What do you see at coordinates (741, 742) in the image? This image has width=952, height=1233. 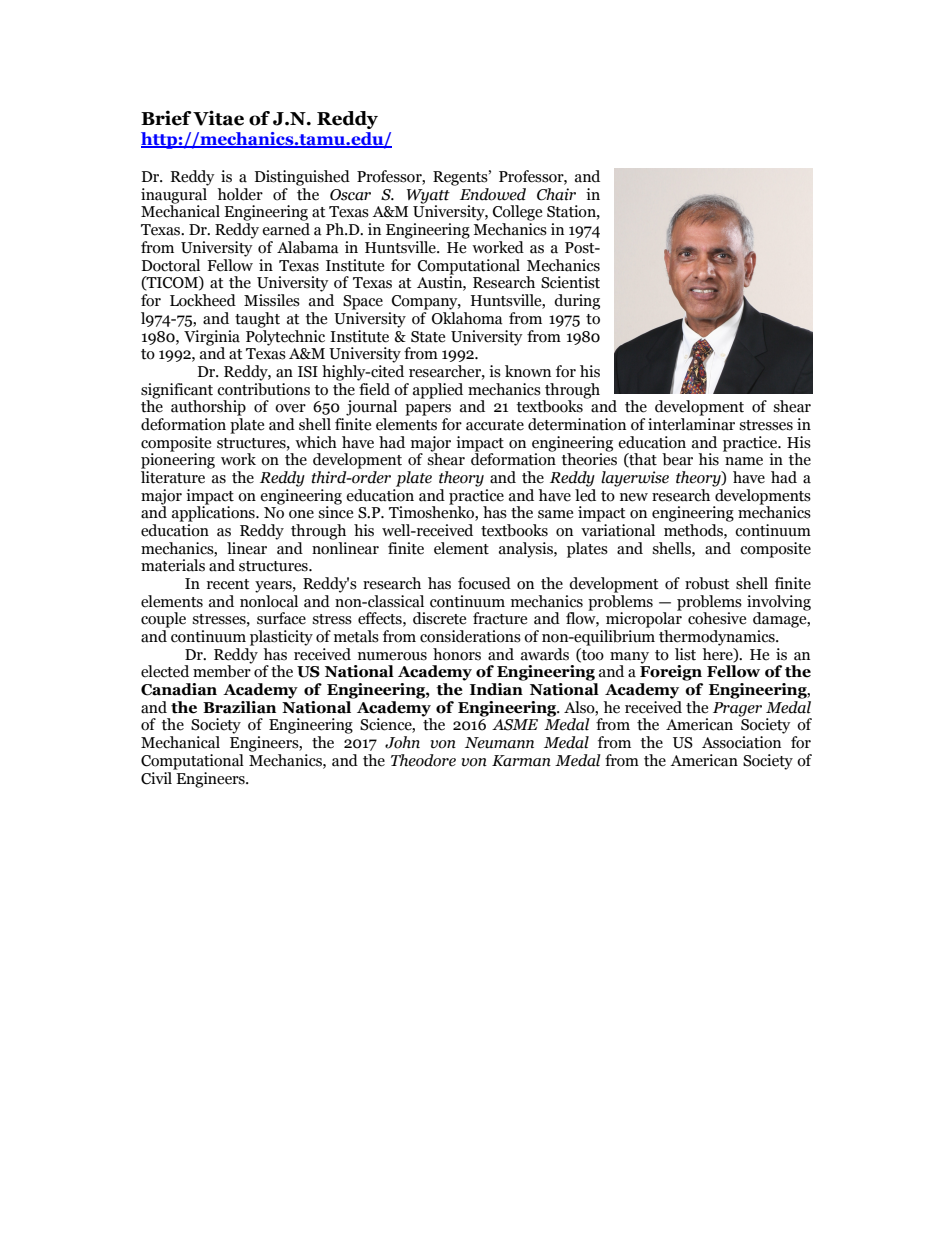 I see `Association` at bounding box center [741, 742].
